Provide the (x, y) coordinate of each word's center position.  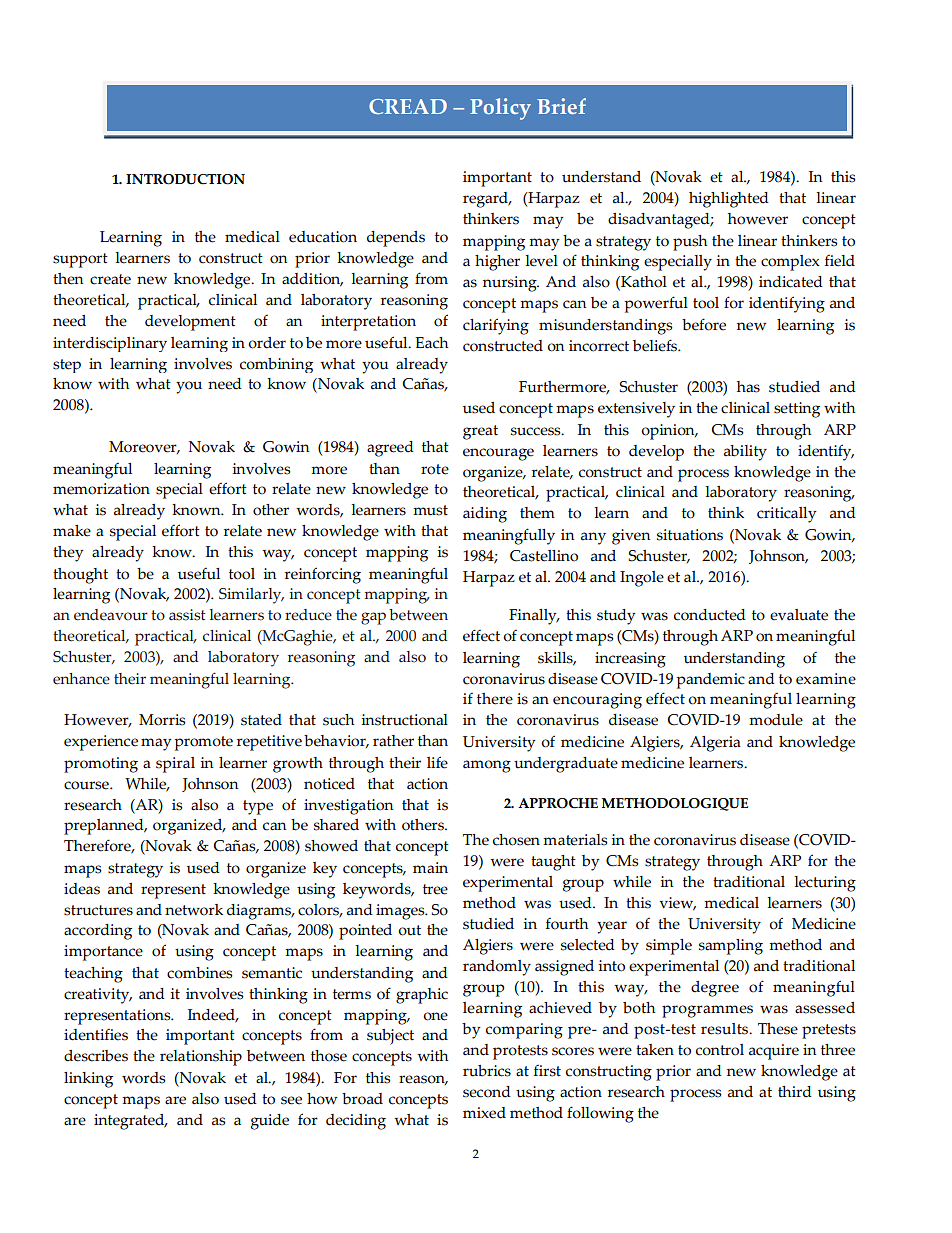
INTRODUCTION (185, 179)
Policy (500, 109)
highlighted (729, 200)
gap (373, 618)
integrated (130, 1122)
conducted (710, 615)
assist (187, 615)
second (487, 1092)
